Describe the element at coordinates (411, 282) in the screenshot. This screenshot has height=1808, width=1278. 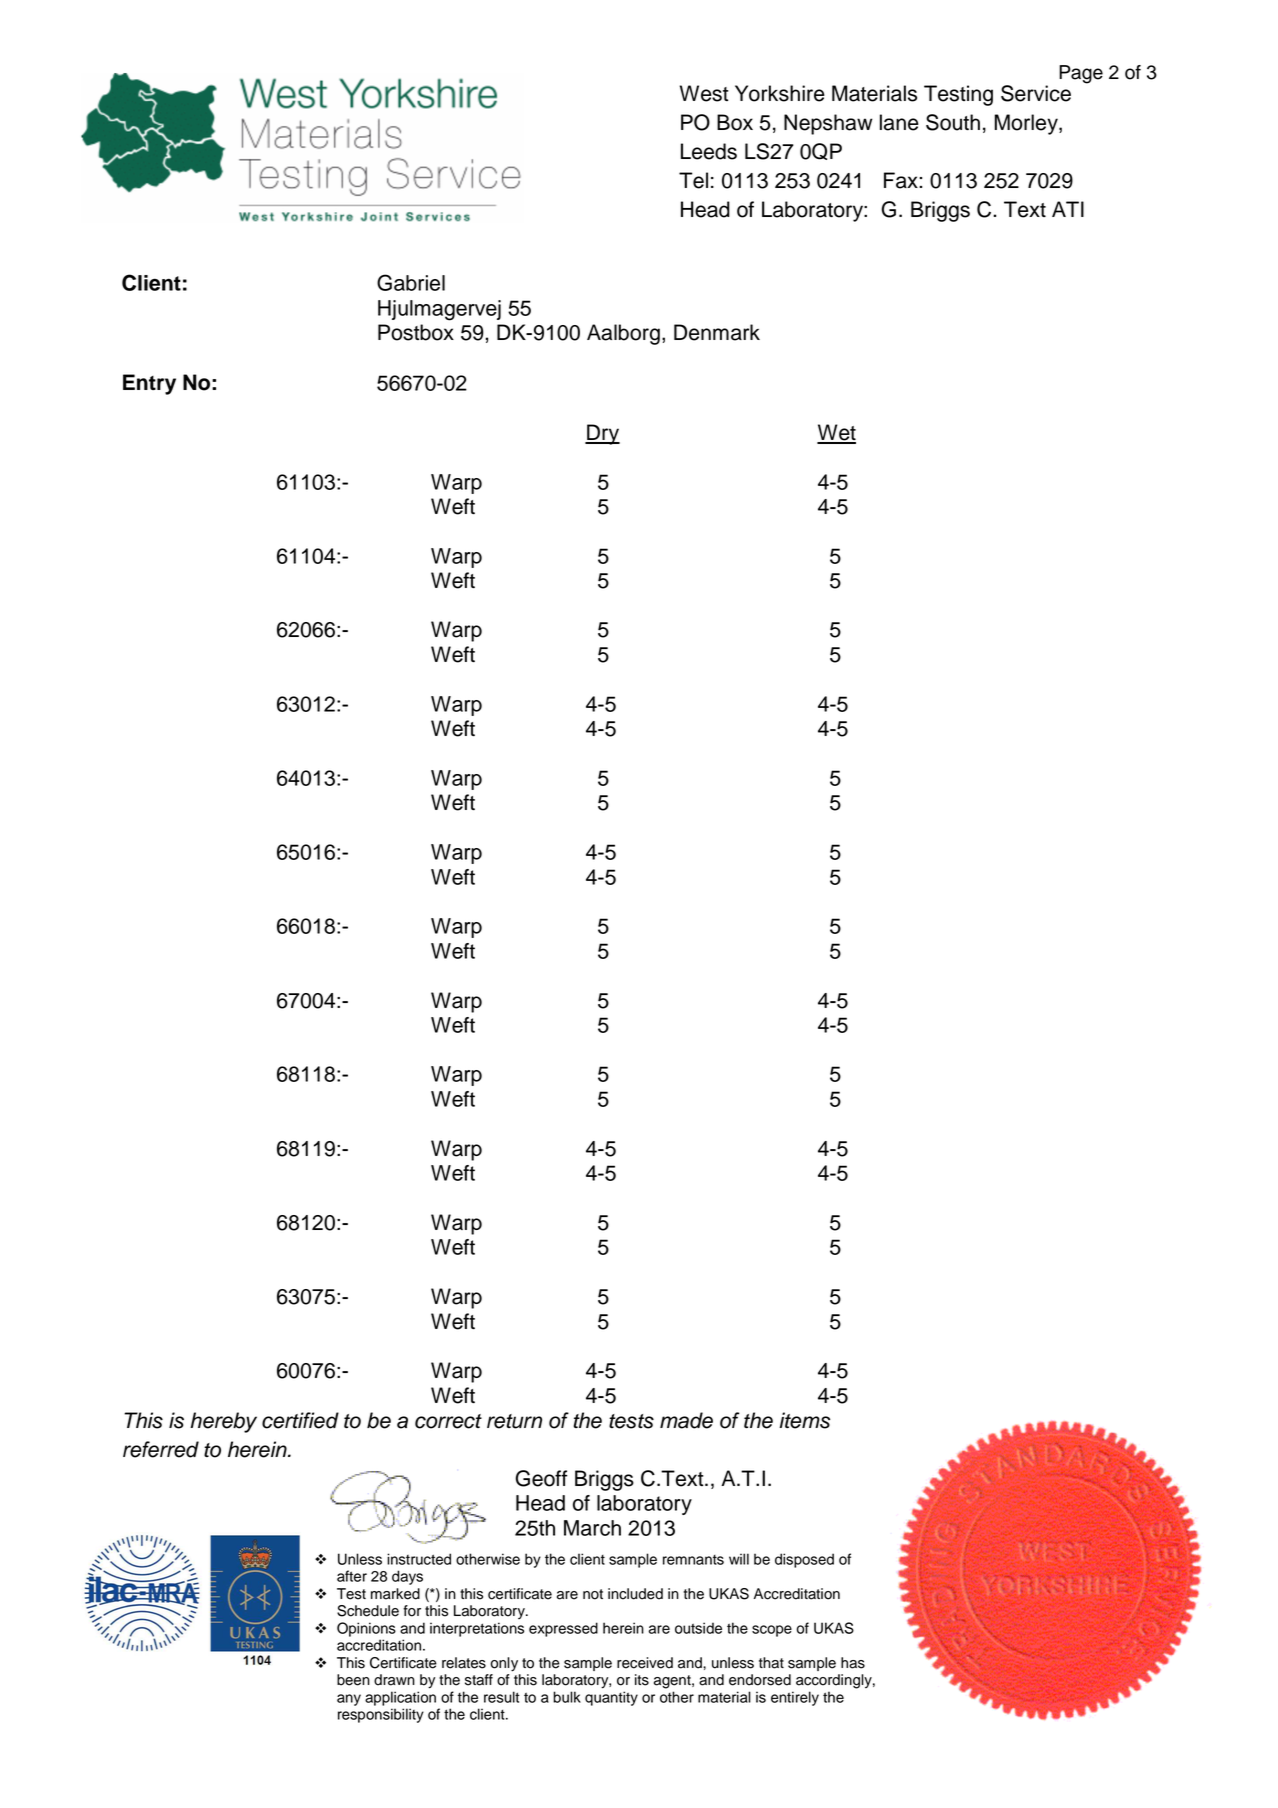
I see `Gabriel` at that location.
